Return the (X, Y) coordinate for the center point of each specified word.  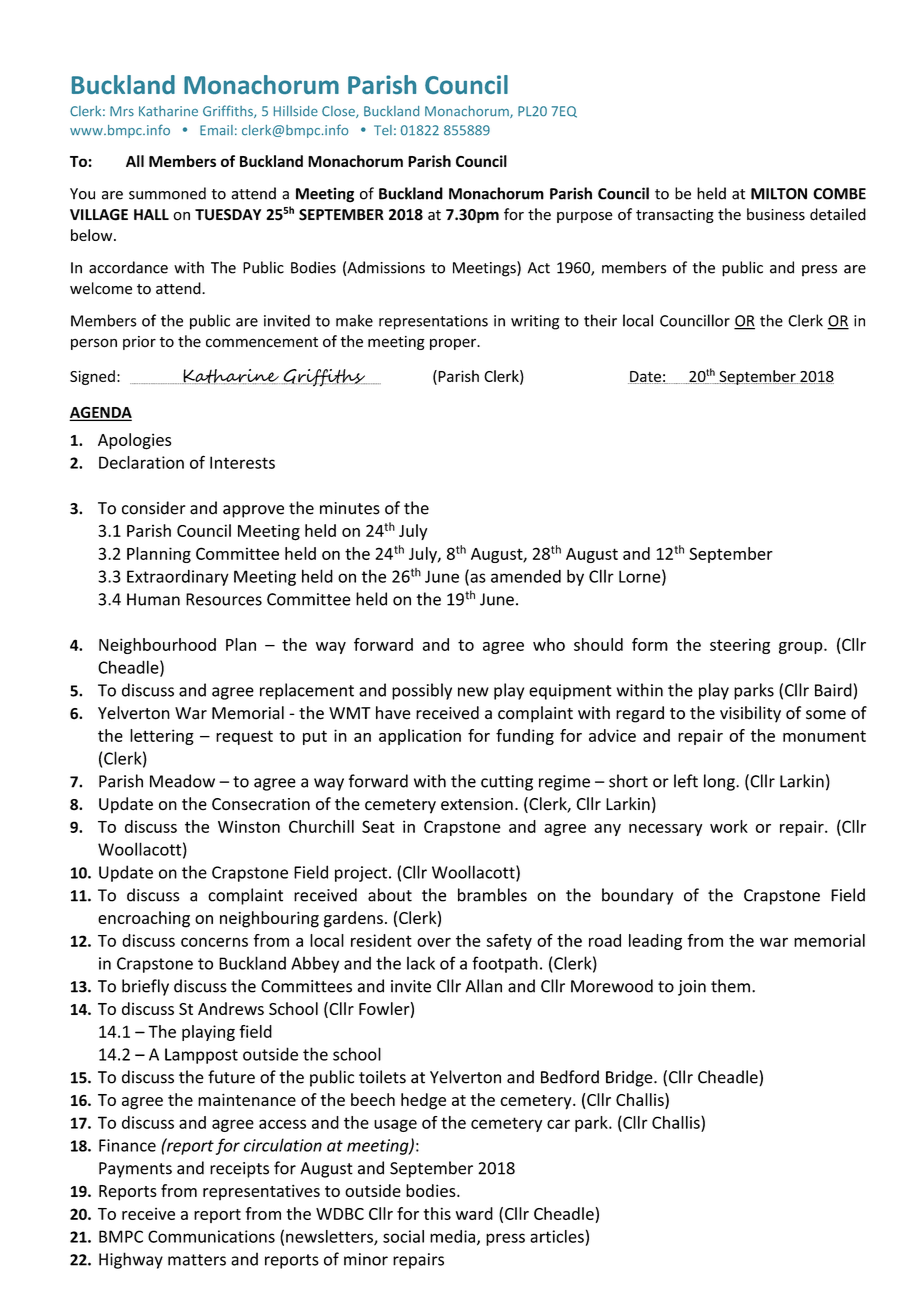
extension (477, 804)
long (720, 782)
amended (526, 576)
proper (454, 344)
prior (139, 343)
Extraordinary (178, 577)
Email (216, 130)
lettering (162, 737)
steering (740, 646)
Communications (211, 1236)
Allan (483, 986)
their (600, 320)
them (730, 986)
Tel (383, 130)
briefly (145, 987)
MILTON (779, 194)
